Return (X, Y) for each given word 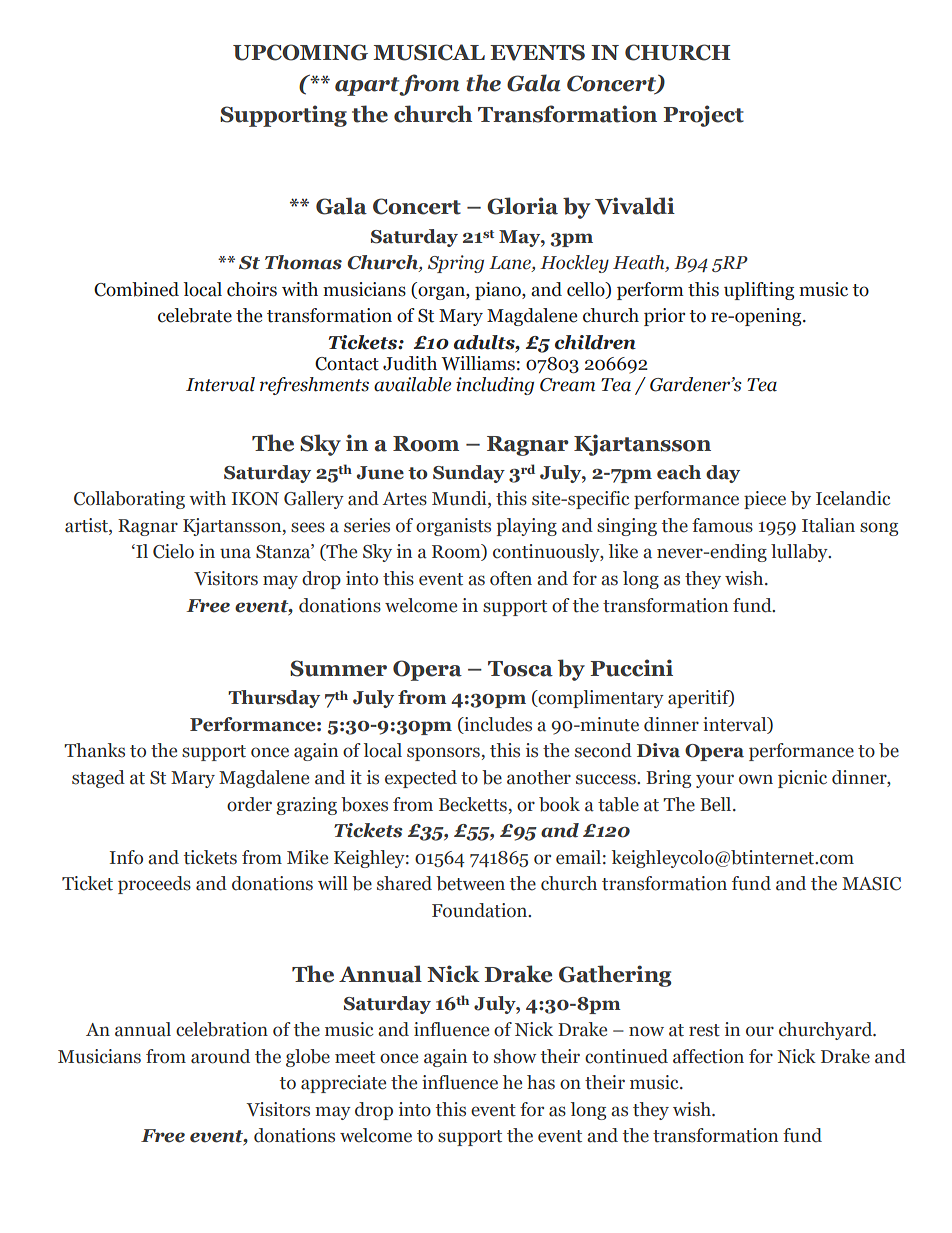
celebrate (195, 315)
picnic (802, 779)
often (511, 578)
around (220, 1056)
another (539, 777)
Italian (828, 525)
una (235, 553)
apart (367, 86)
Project (703, 116)
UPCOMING (300, 52)
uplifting (759, 291)
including (495, 386)
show (515, 1056)
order (249, 804)
